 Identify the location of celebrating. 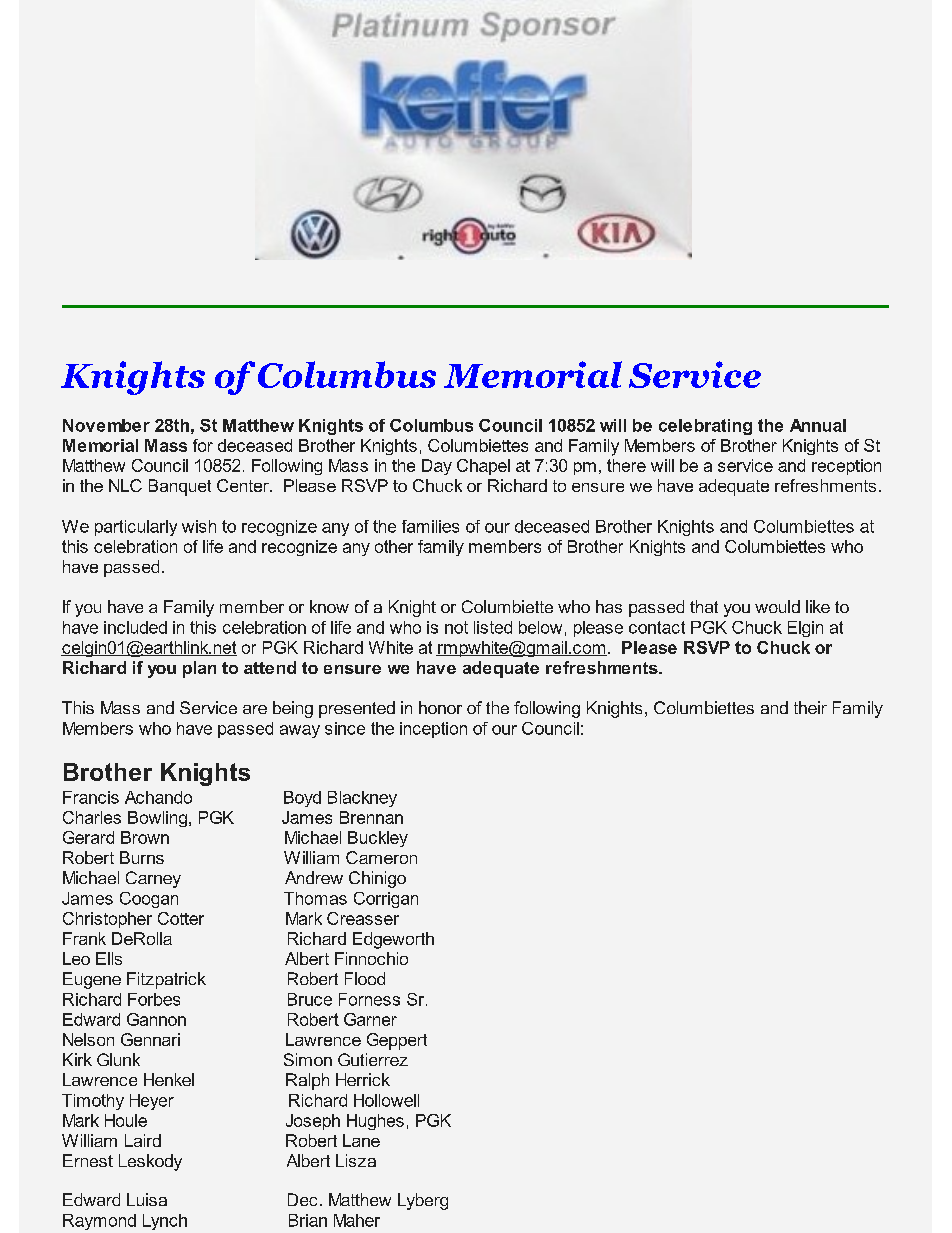
(705, 427).
